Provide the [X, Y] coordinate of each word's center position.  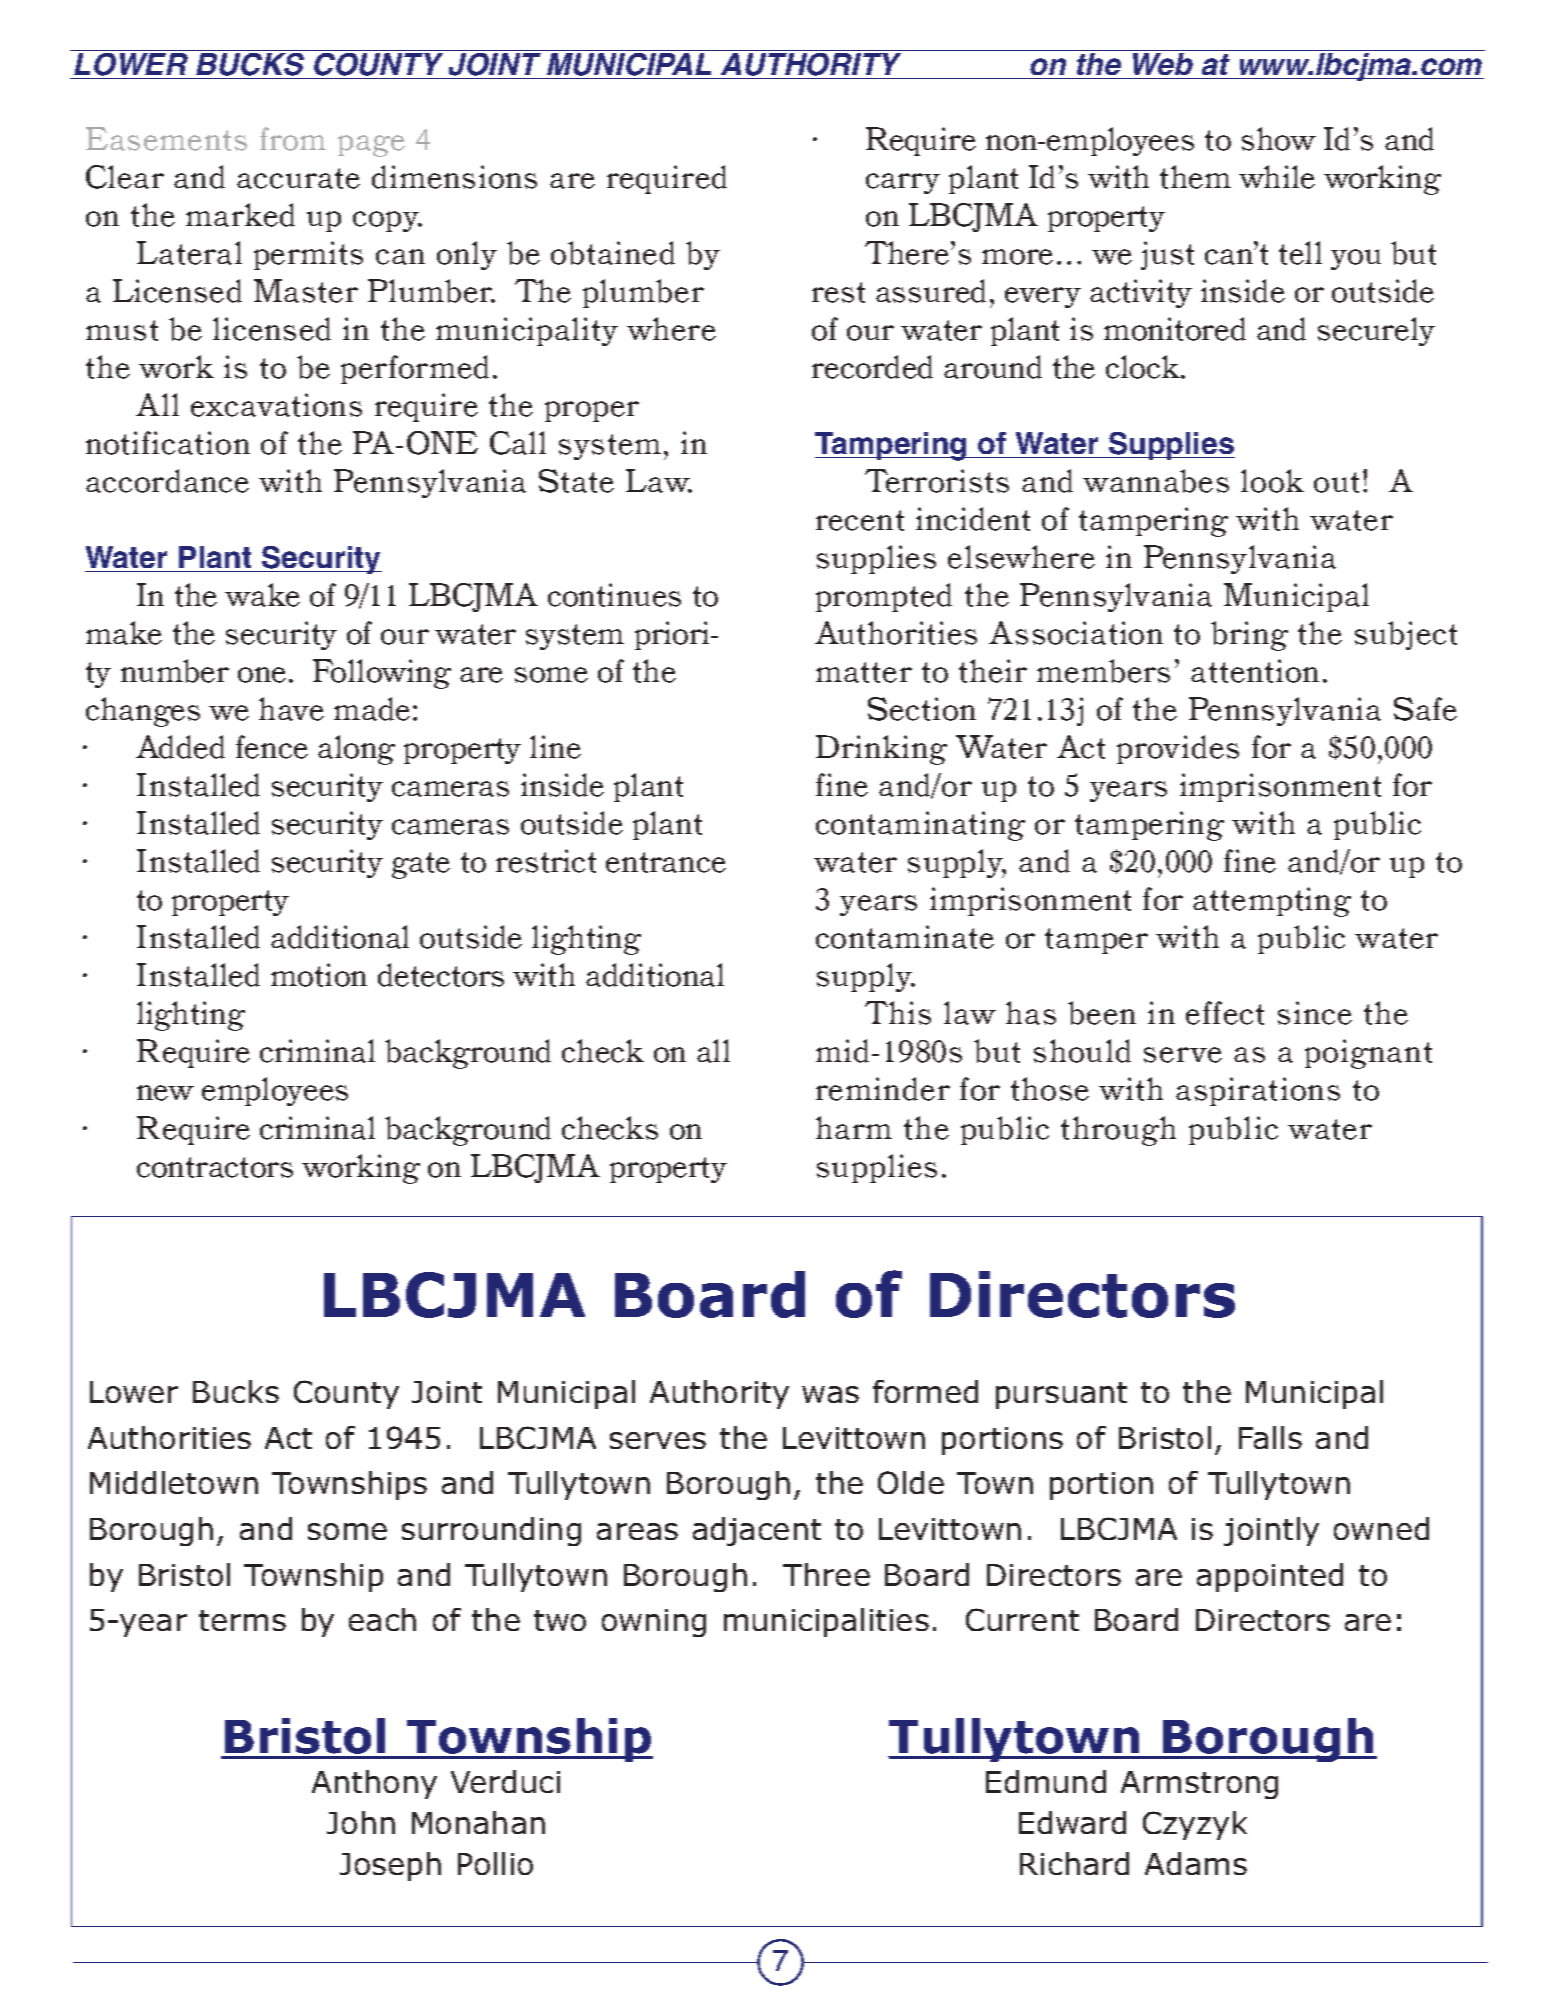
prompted [884, 597]
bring [1249, 636]
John [361, 1822]
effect [1225, 1013]
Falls [1270, 1437]
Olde [911, 1482]
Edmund [1046, 1781]
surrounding [491, 1531]
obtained [613, 253]
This [898, 1013]
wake [262, 595]
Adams [1196, 1863]
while [1277, 177]
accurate [298, 178]
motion [319, 975]
